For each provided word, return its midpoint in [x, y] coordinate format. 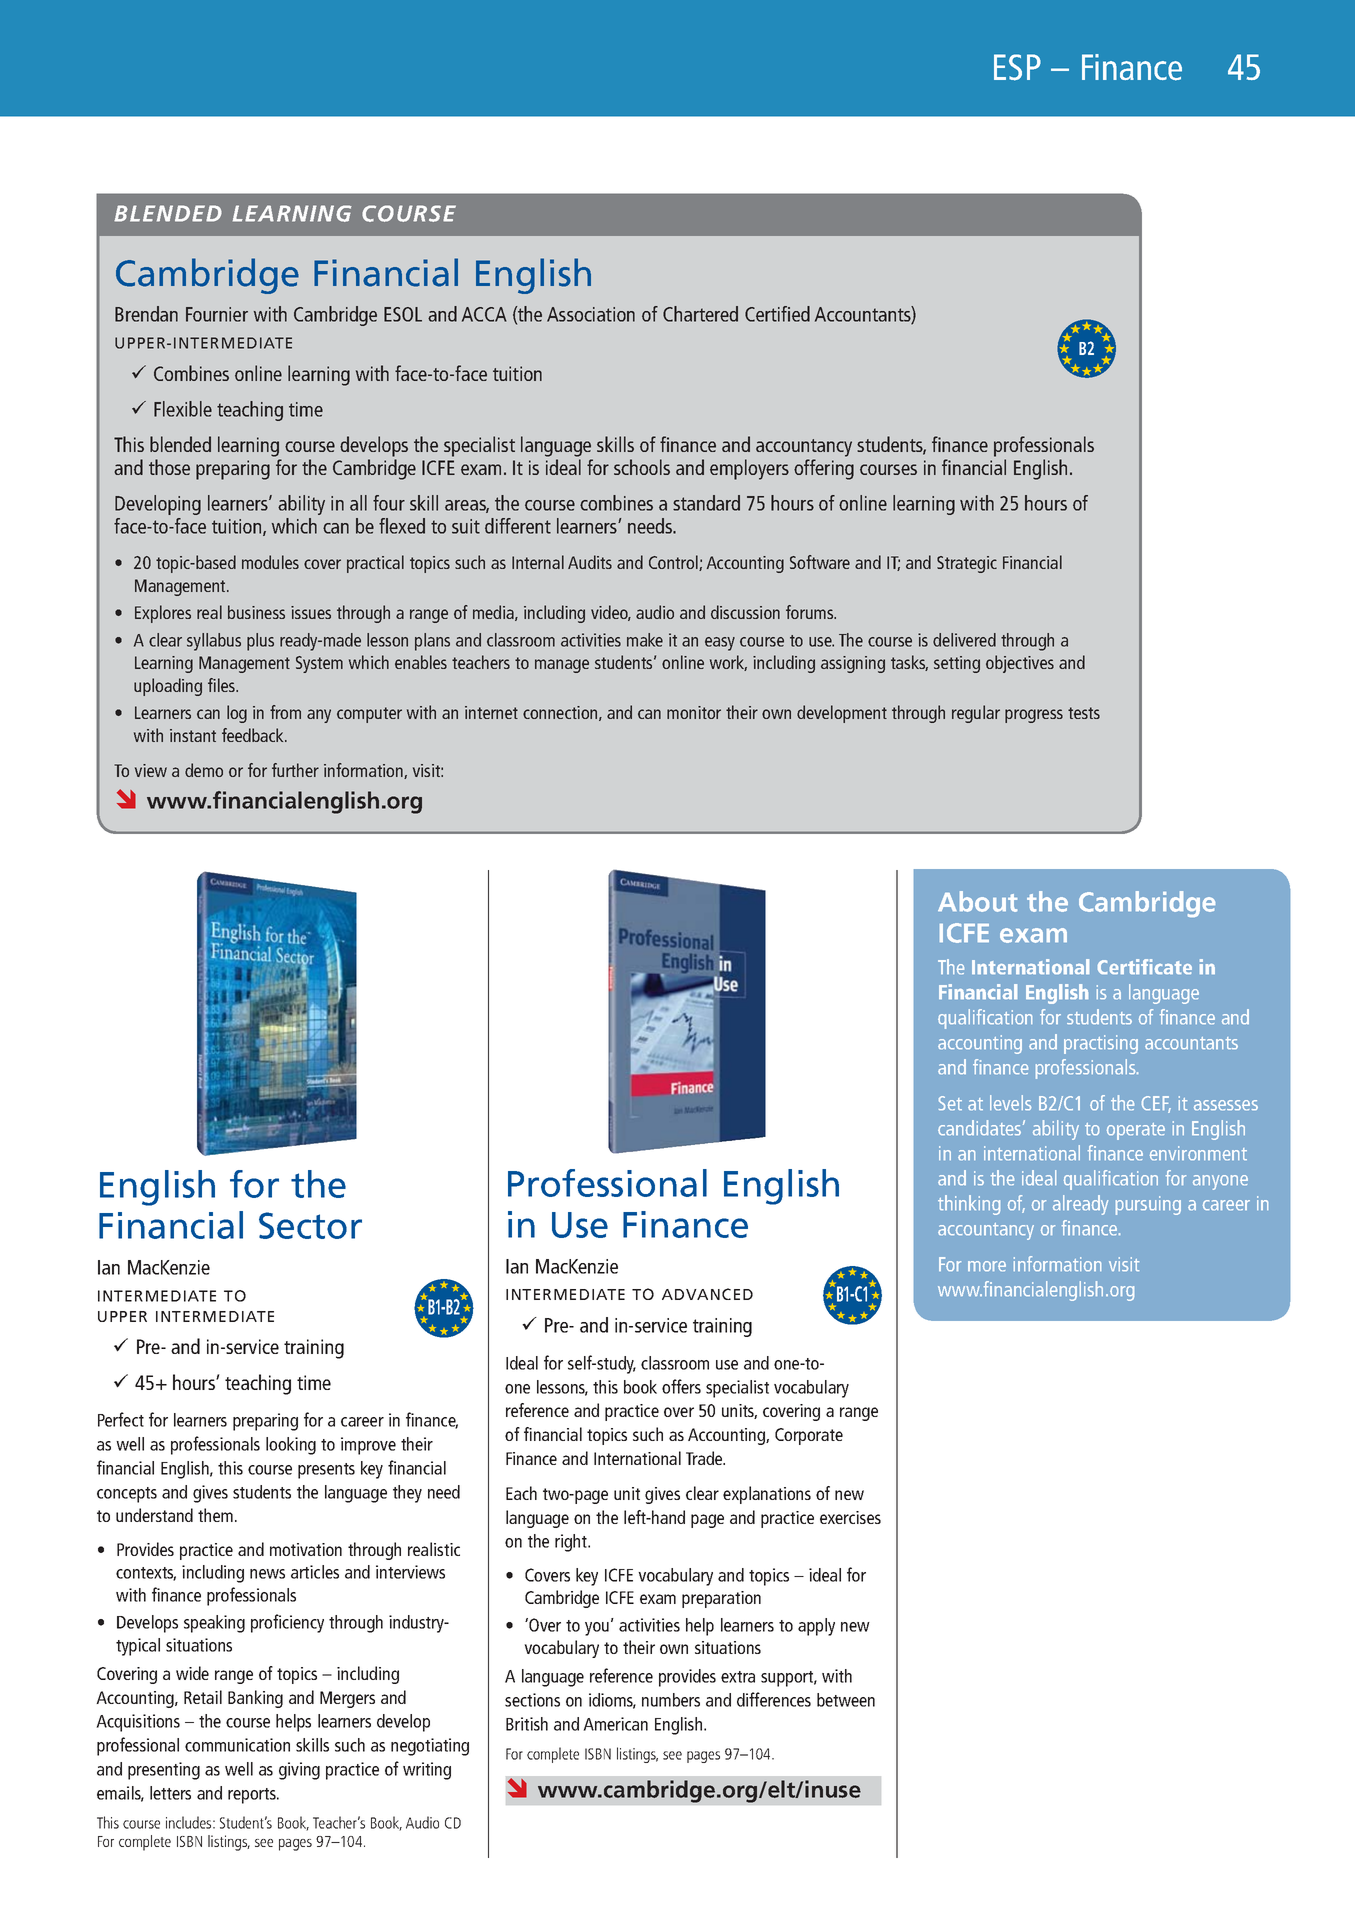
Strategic [967, 564]
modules [270, 562]
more [987, 1266]
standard [706, 503]
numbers [671, 1700]
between [846, 1700]
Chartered [700, 314]
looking [291, 1446]
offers [681, 1386]
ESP [1017, 67]
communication [237, 1745]
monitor [694, 712]
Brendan [146, 314]
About [977, 901]
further [295, 770]
